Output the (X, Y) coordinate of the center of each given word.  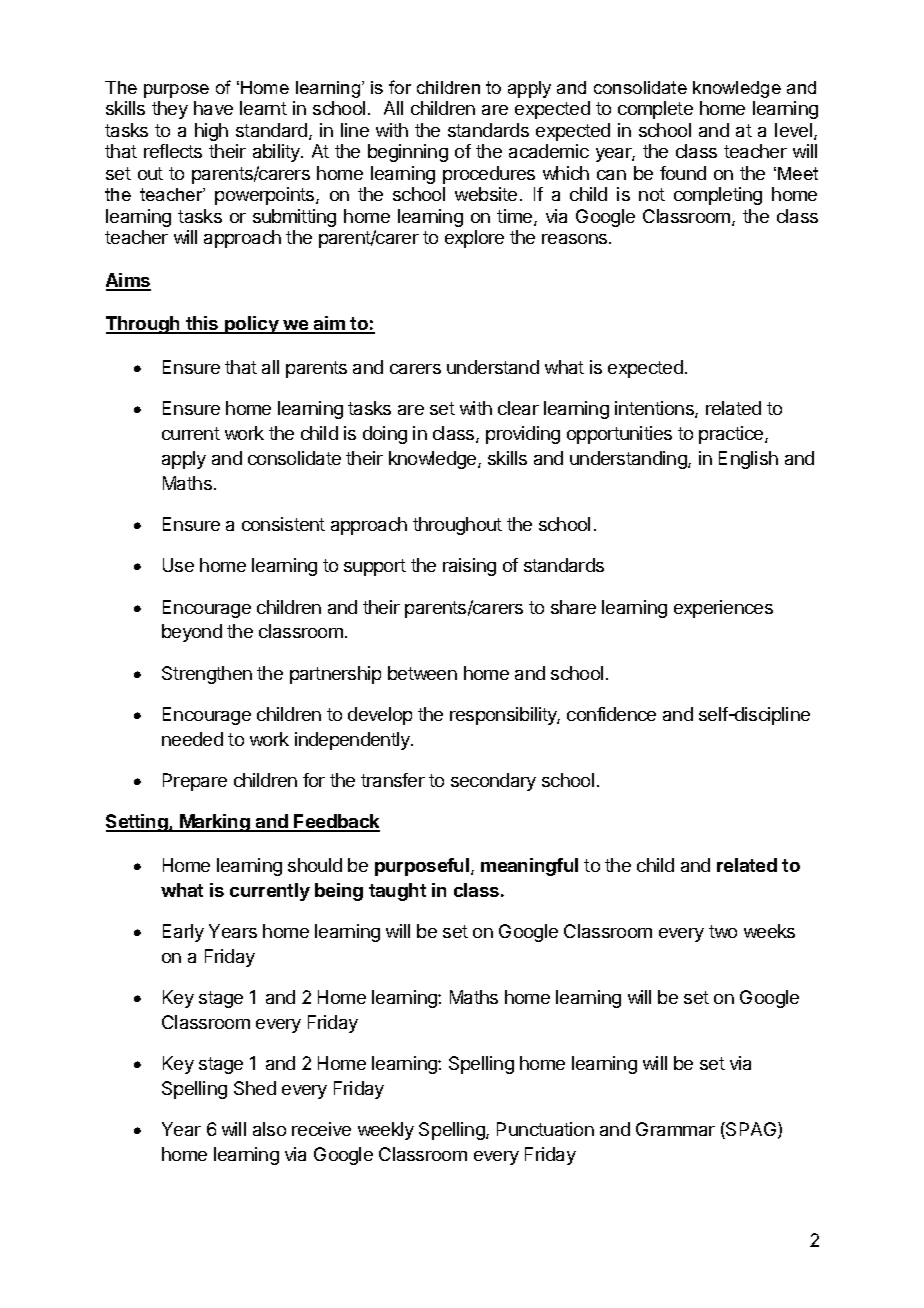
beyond (192, 633)
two (723, 931)
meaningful (529, 867)
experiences (723, 609)
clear (518, 408)
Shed (255, 1088)
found (683, 173)
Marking (215, 823)
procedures (489, 175)
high (211, 132)
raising (469, 567)
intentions (655, 409)
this (202, 324)
